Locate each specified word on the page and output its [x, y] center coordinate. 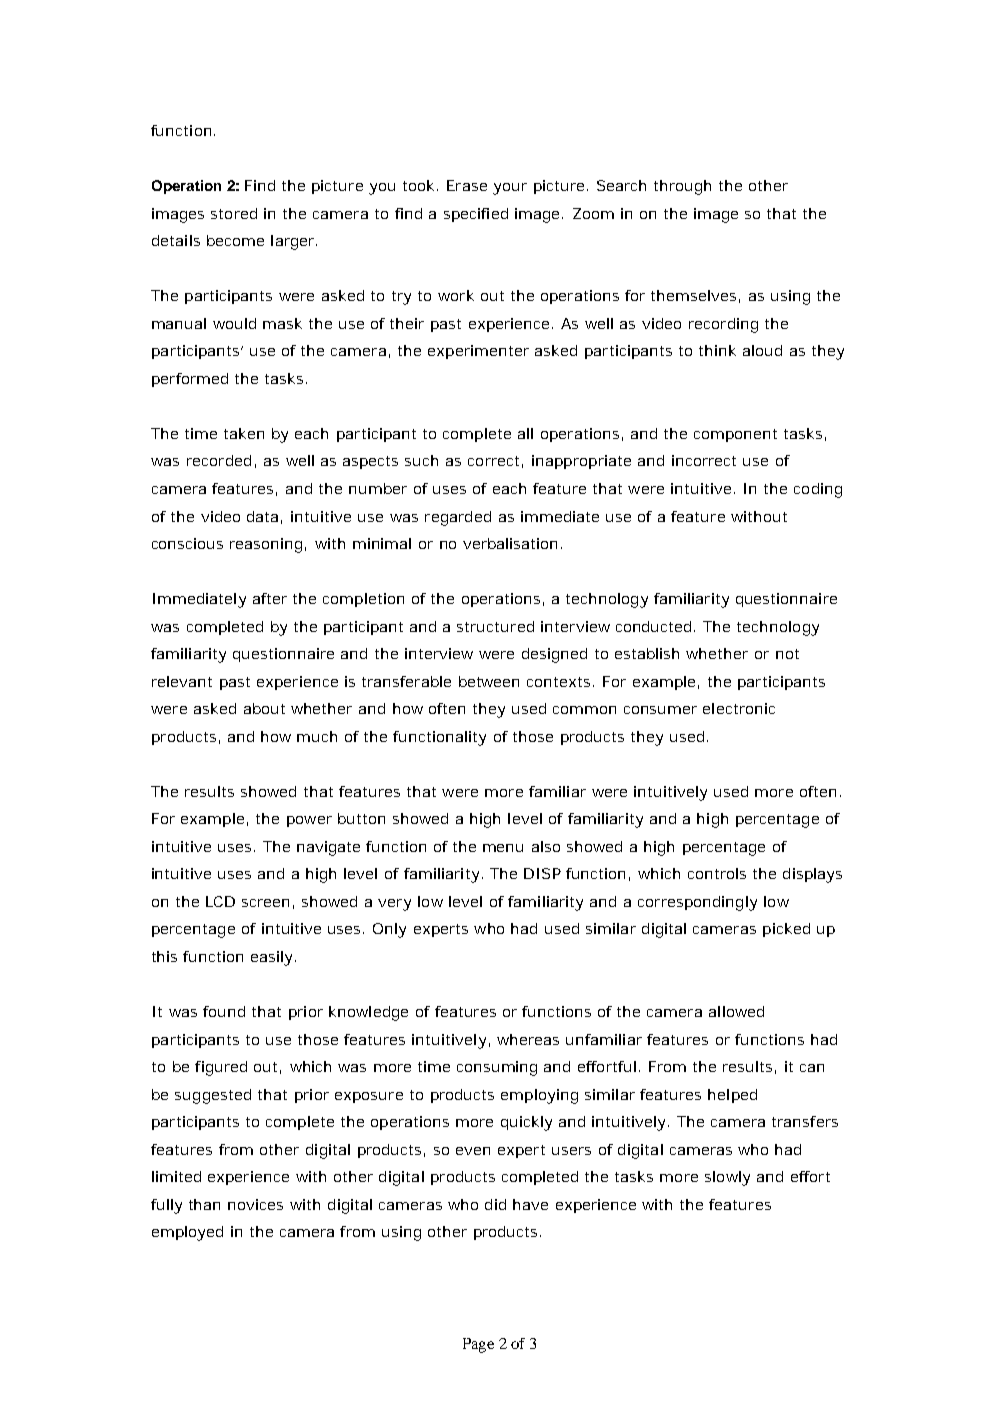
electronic [739, 708]
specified [476, 215]
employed [187, 1233]
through [682, 187]
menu [503, 848]
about [264, 708]
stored [234, 213]
